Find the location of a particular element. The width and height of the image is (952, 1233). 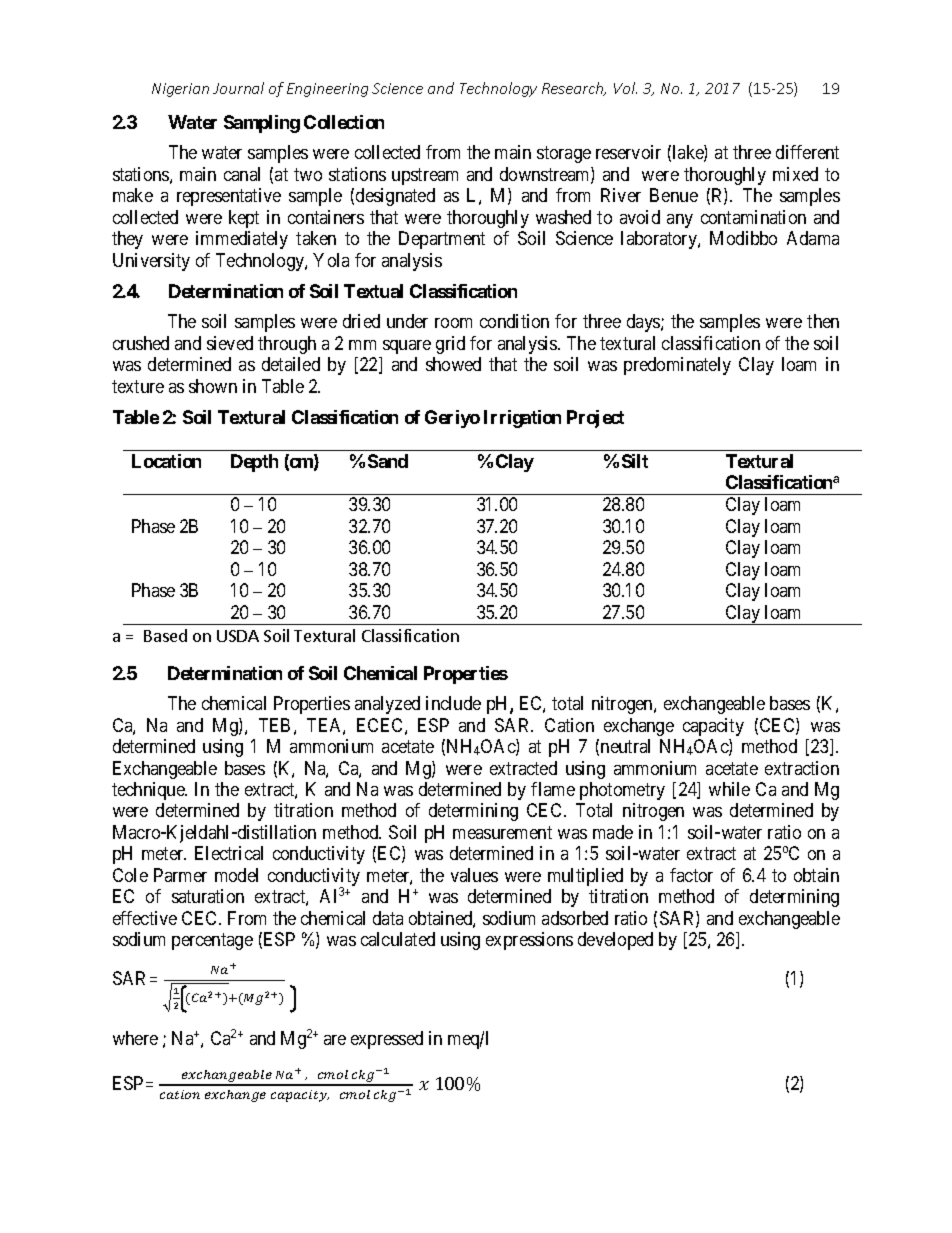

include is located at coordinates (453, 703).
